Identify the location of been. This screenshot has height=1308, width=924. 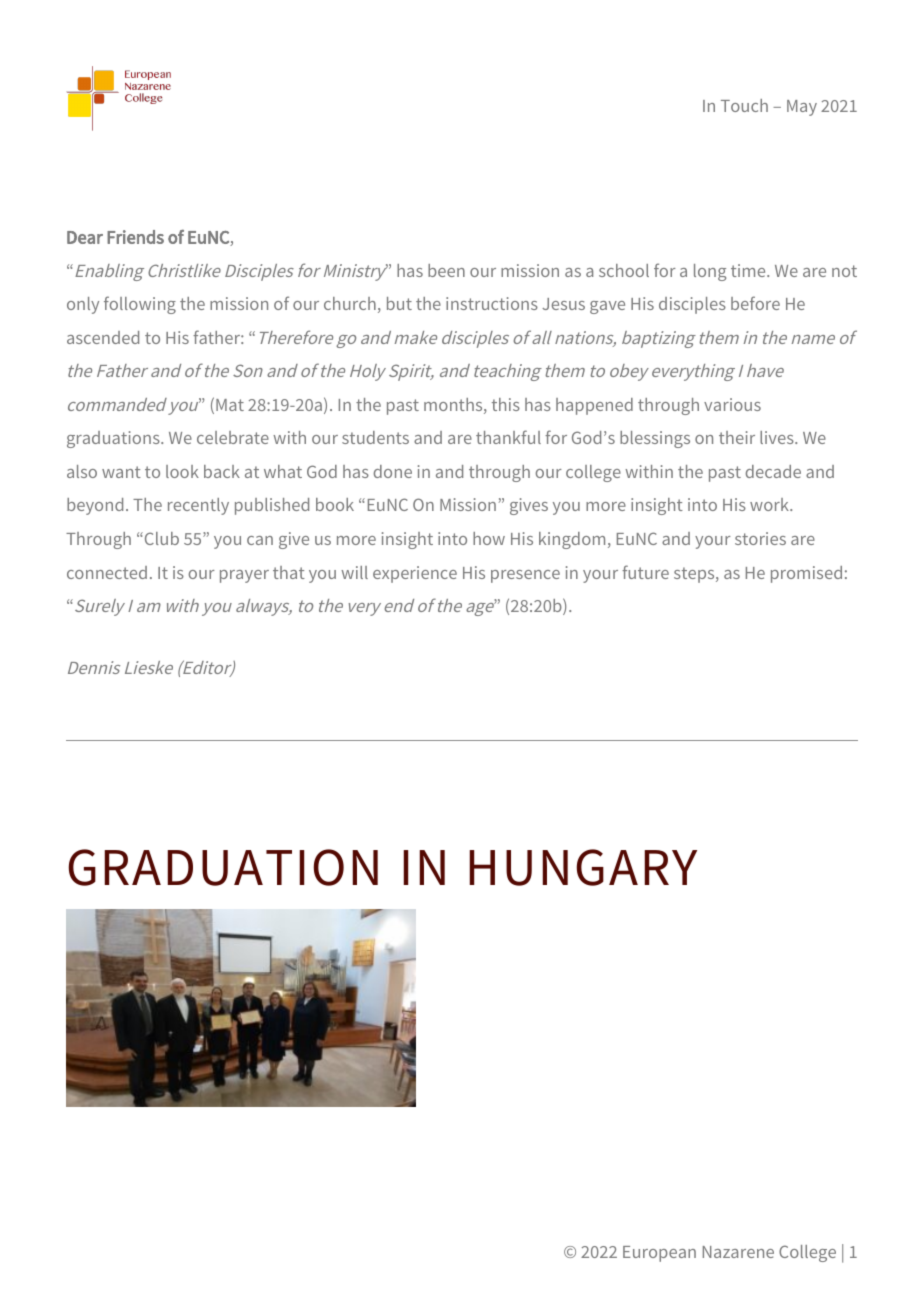
(446, 270).
